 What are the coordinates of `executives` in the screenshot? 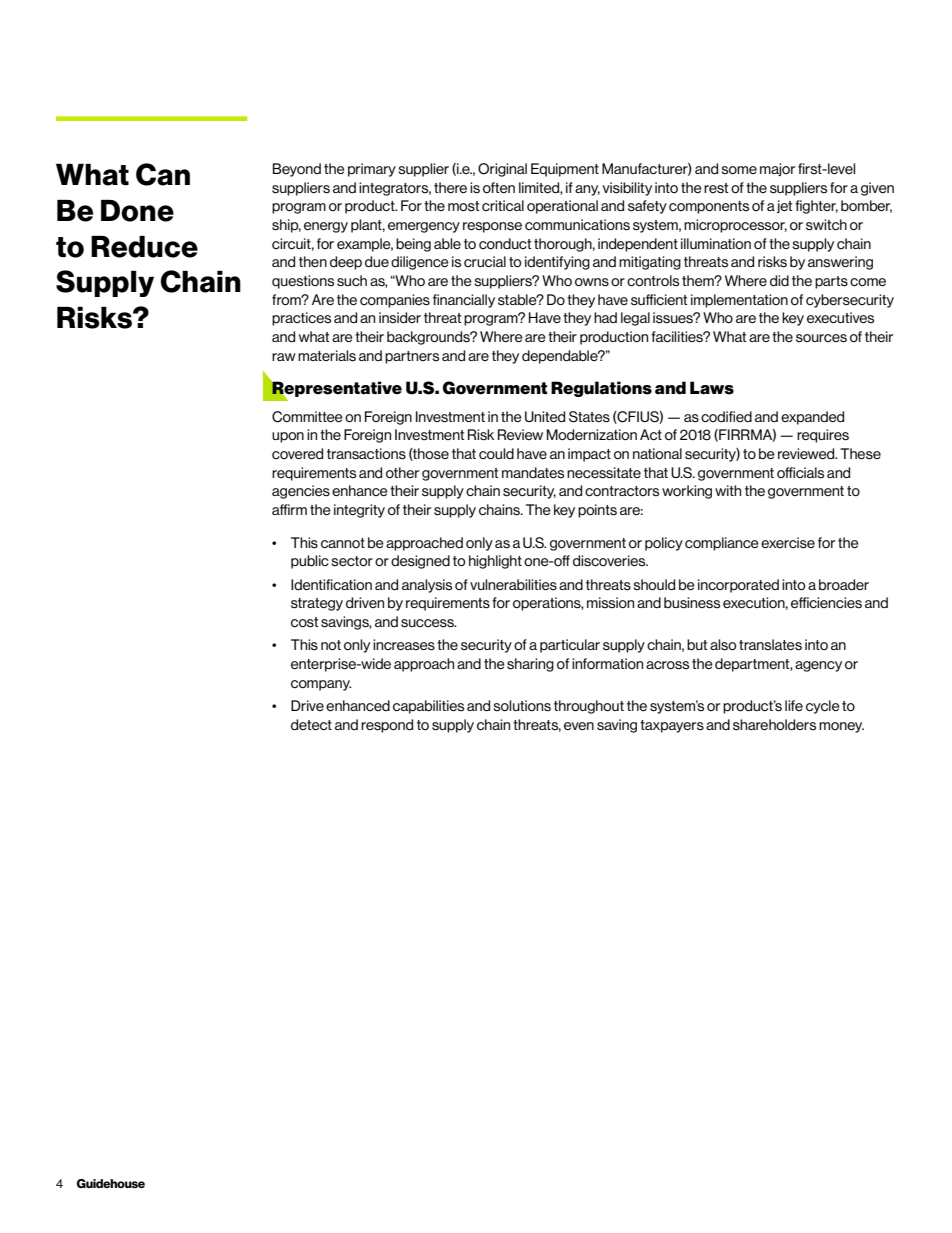 It's located at (840, 318).
